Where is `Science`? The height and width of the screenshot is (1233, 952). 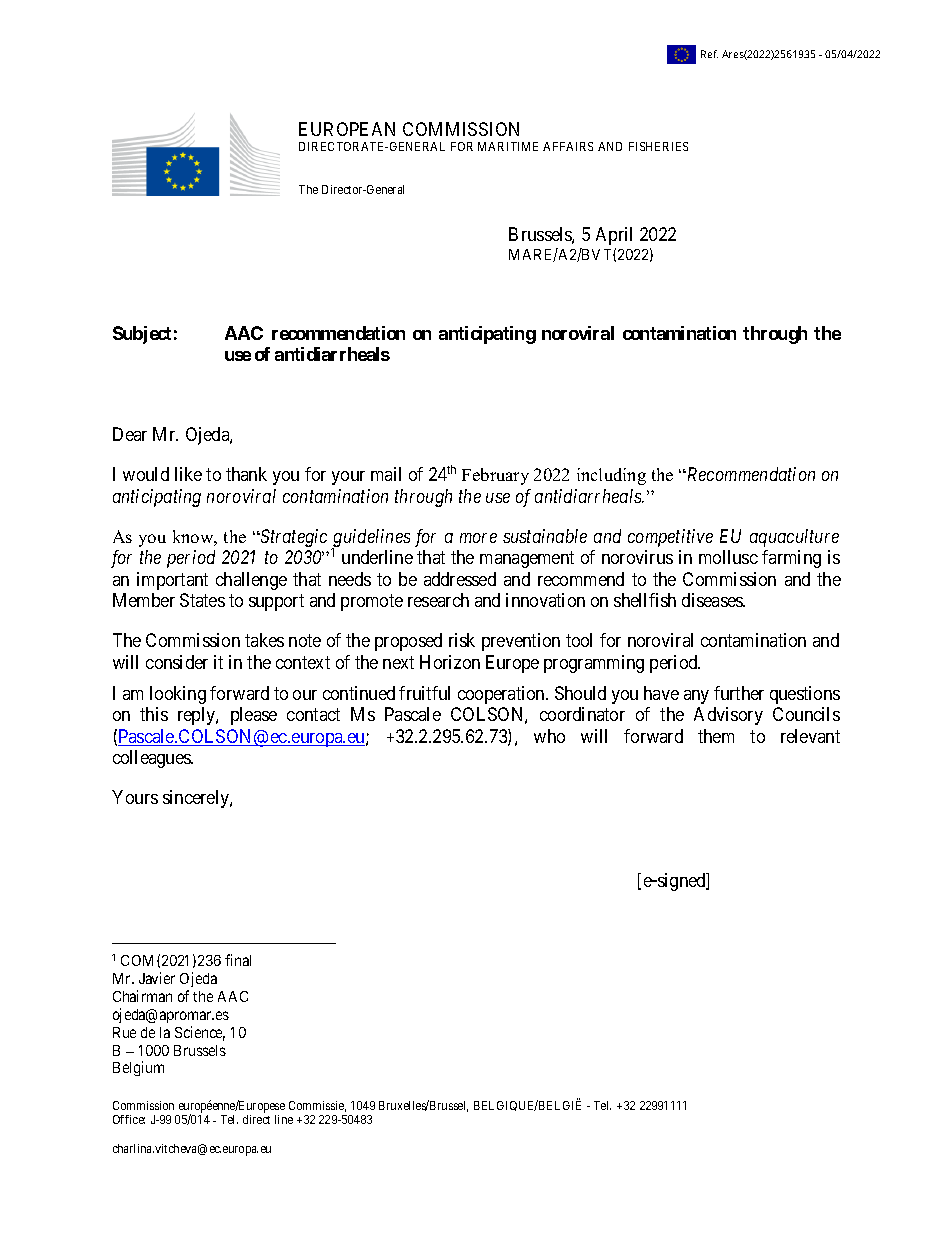
Science is located at coordinates (200, 1033).
